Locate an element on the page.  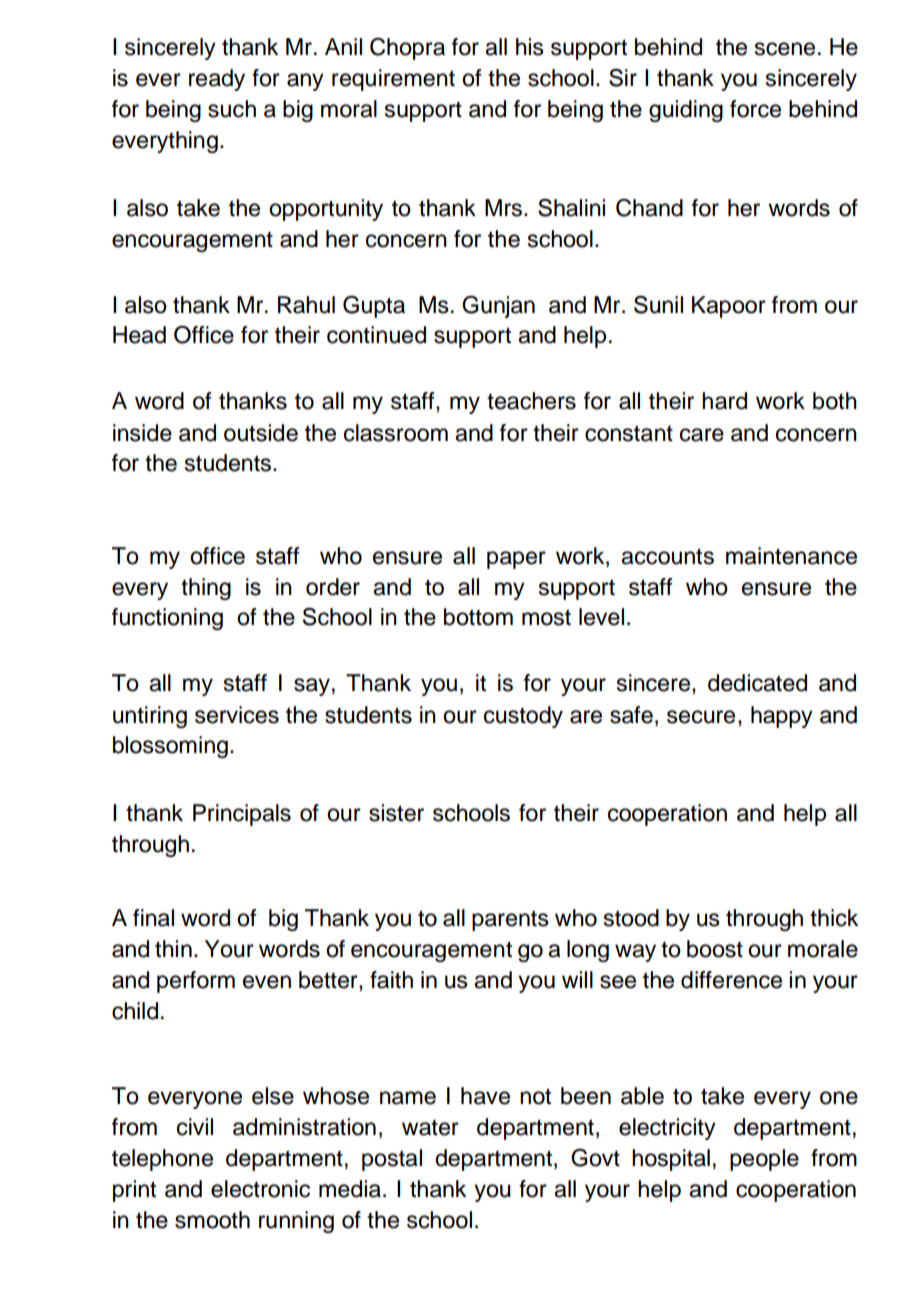
water is located at coordinates (430, 1128).
